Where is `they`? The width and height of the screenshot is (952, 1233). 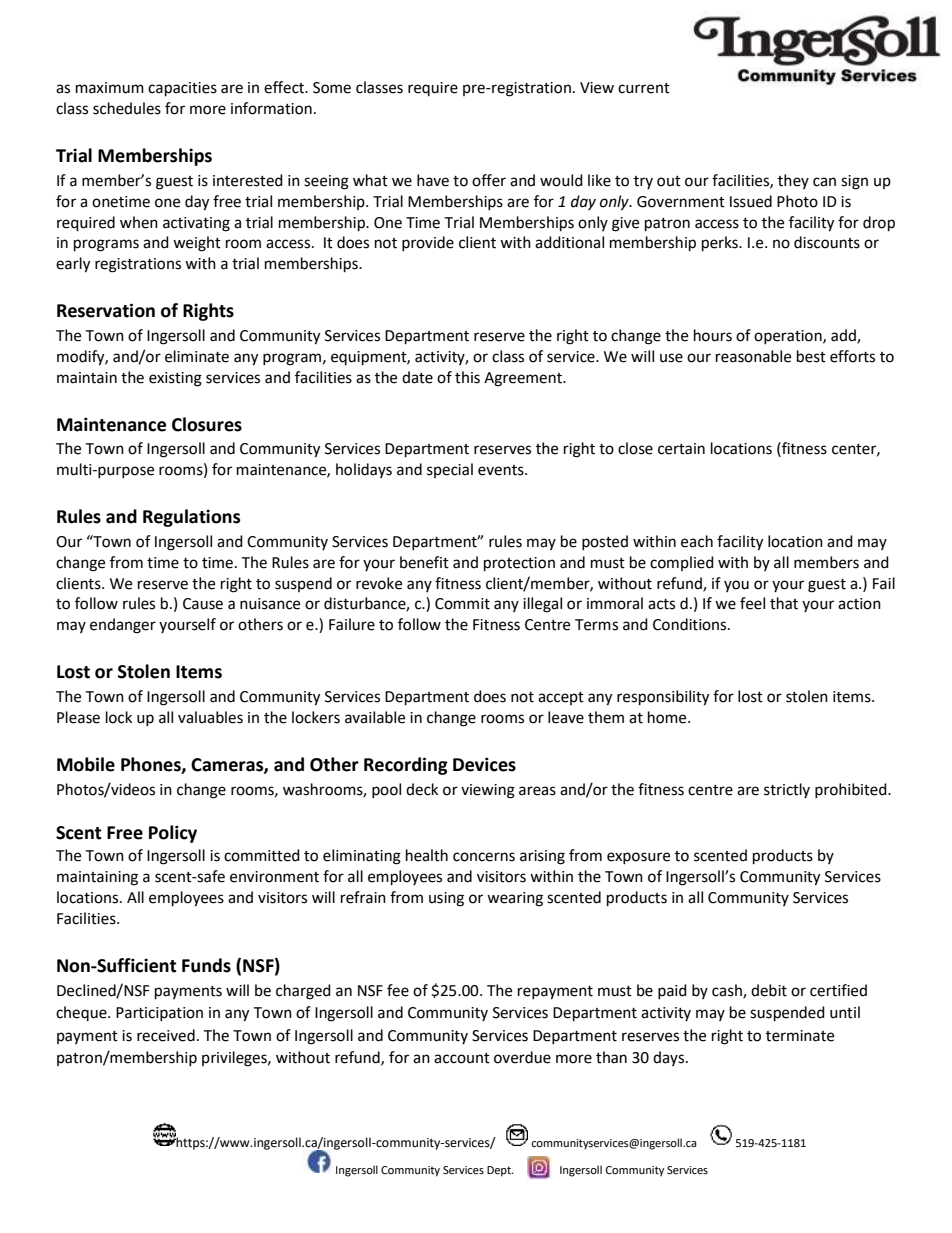
they is located at coordinates (793, 181).
